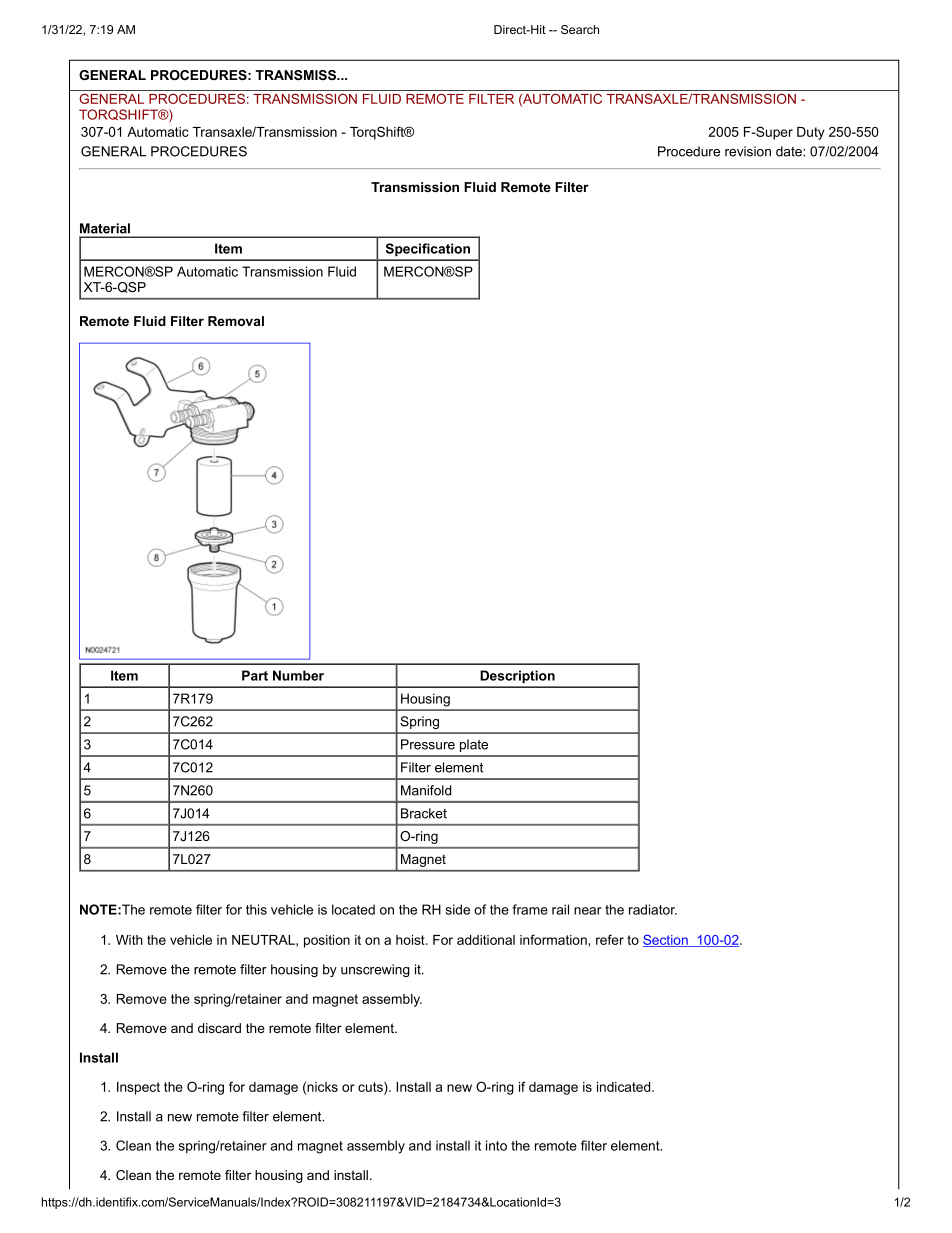 The image size is (952, 1233). Describe the element at coordinates (255, 675) in the document. I see `Part` at that location.
